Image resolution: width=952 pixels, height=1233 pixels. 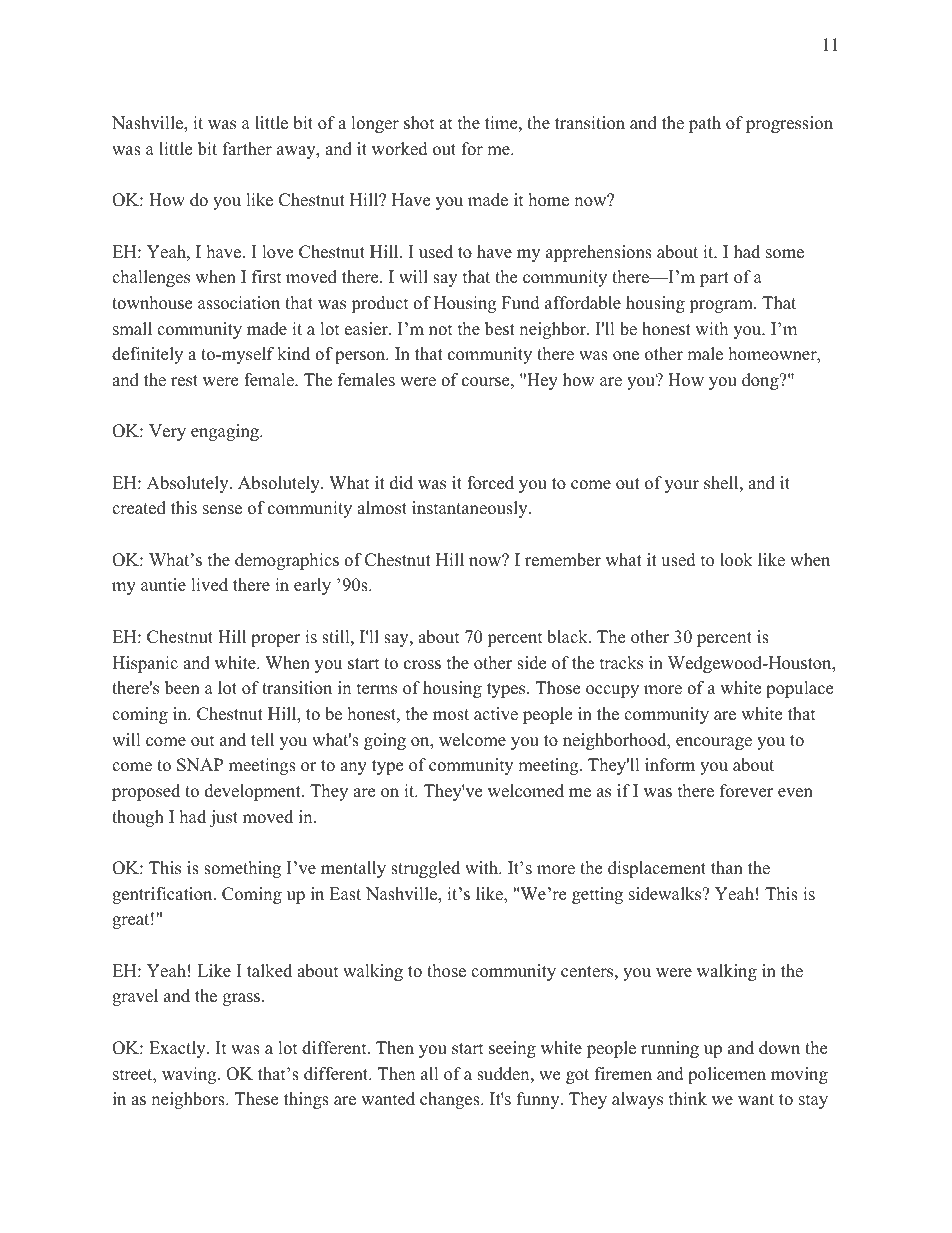 What do you see at coordinates (705, 124) in the screenshot?
I see `path` at bounding box center [705, 124].
